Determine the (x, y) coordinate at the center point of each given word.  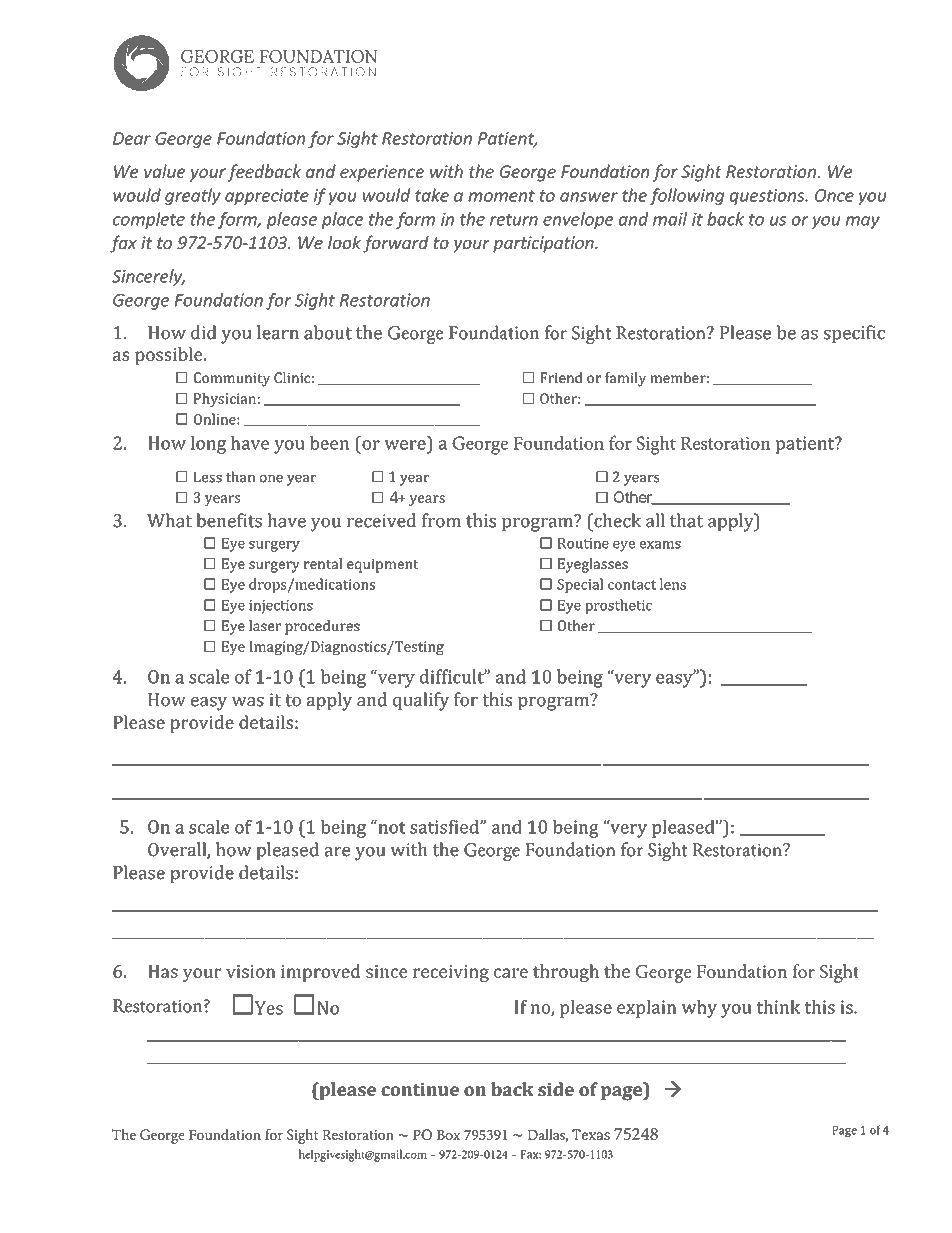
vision (251, 971)
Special (580, 585)
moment (501, 196)
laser (265, 625)
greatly (193, 196)
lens (673, 584)
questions (768, 197)
